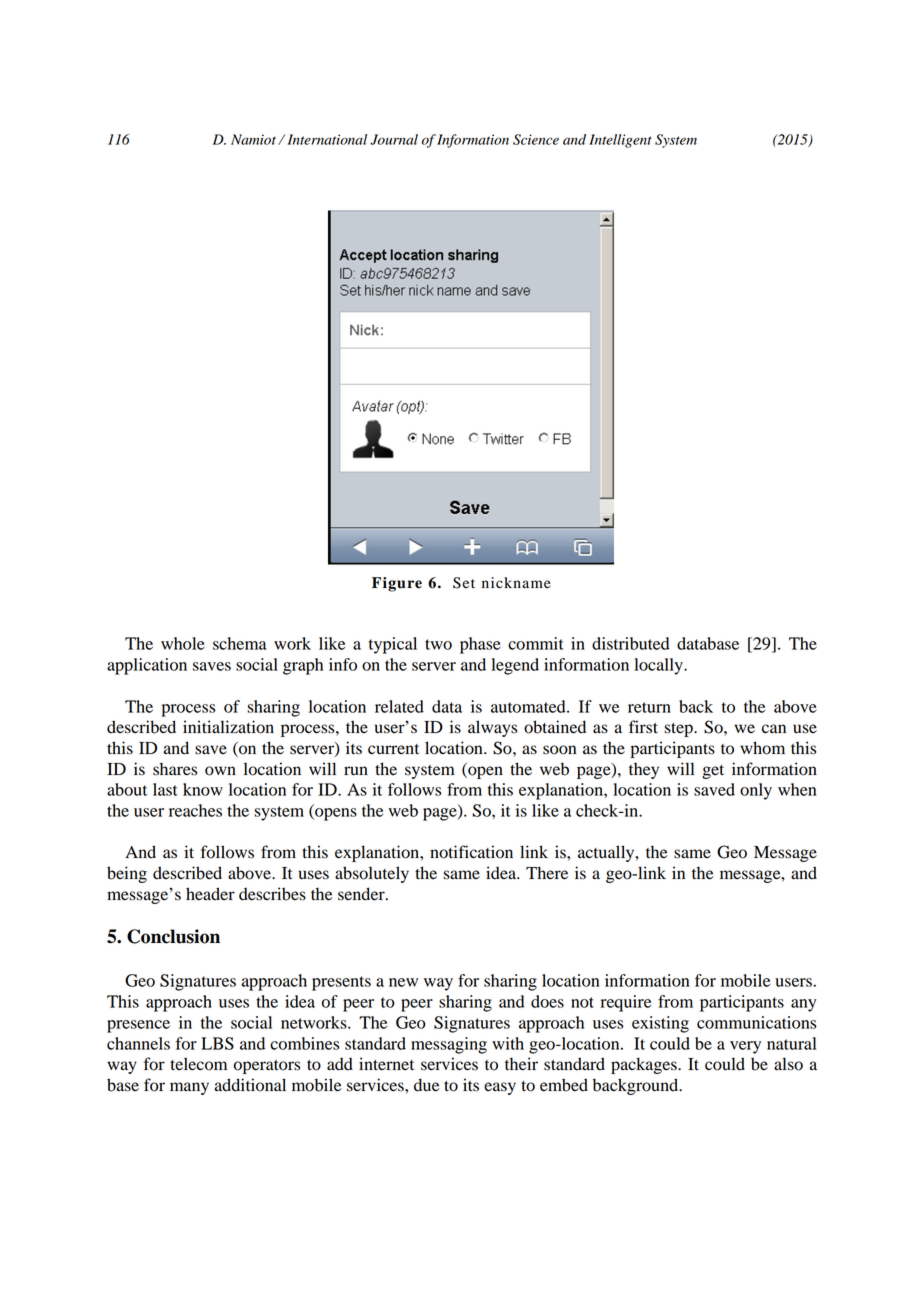 Image resolution: width=924 pixels, height=1308 pixels. Describe the element at coordinates (327, 139) in the screenshot. I see `International` at that location.
